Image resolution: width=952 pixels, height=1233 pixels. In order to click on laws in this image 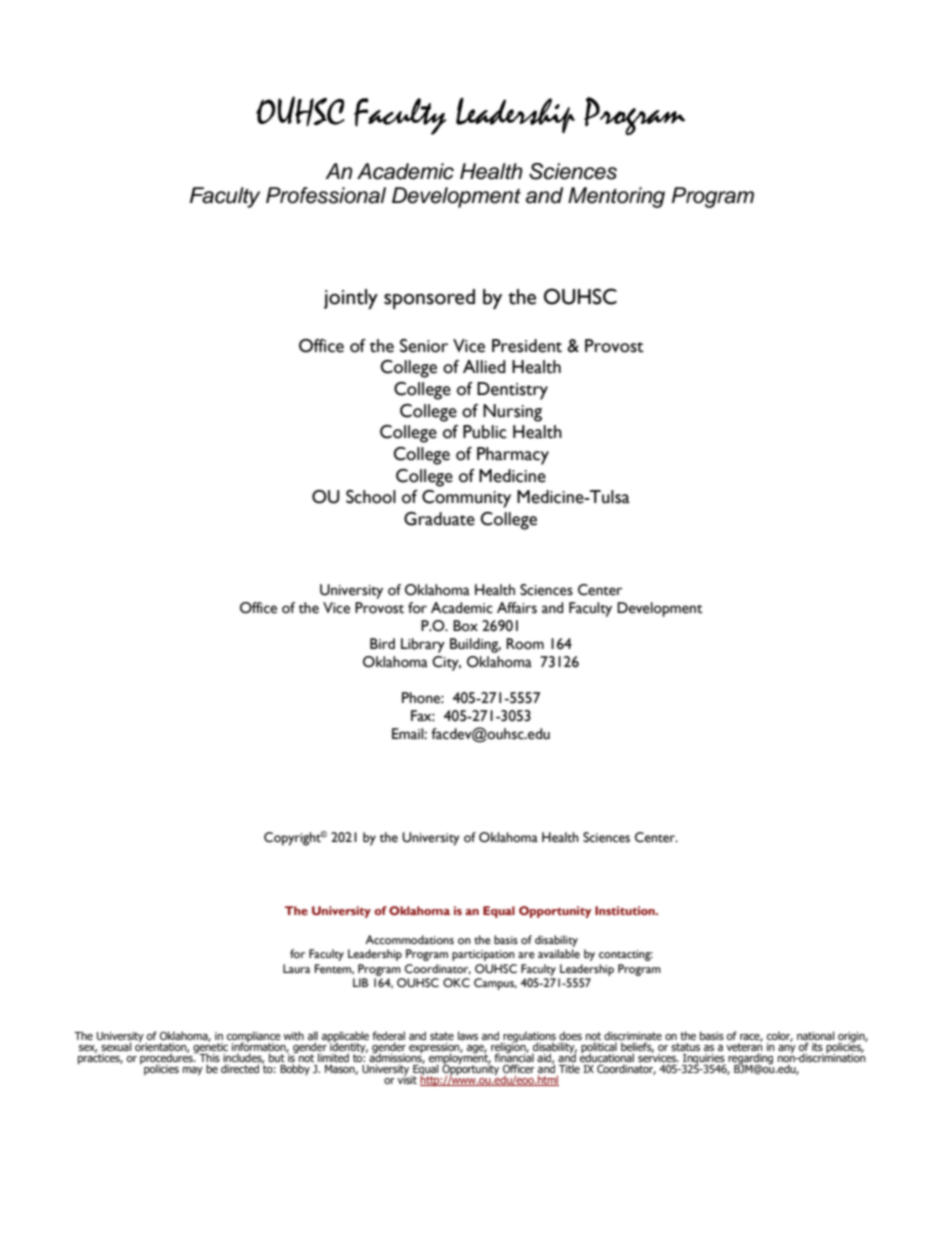, I will do `click(468, 1035)`.
